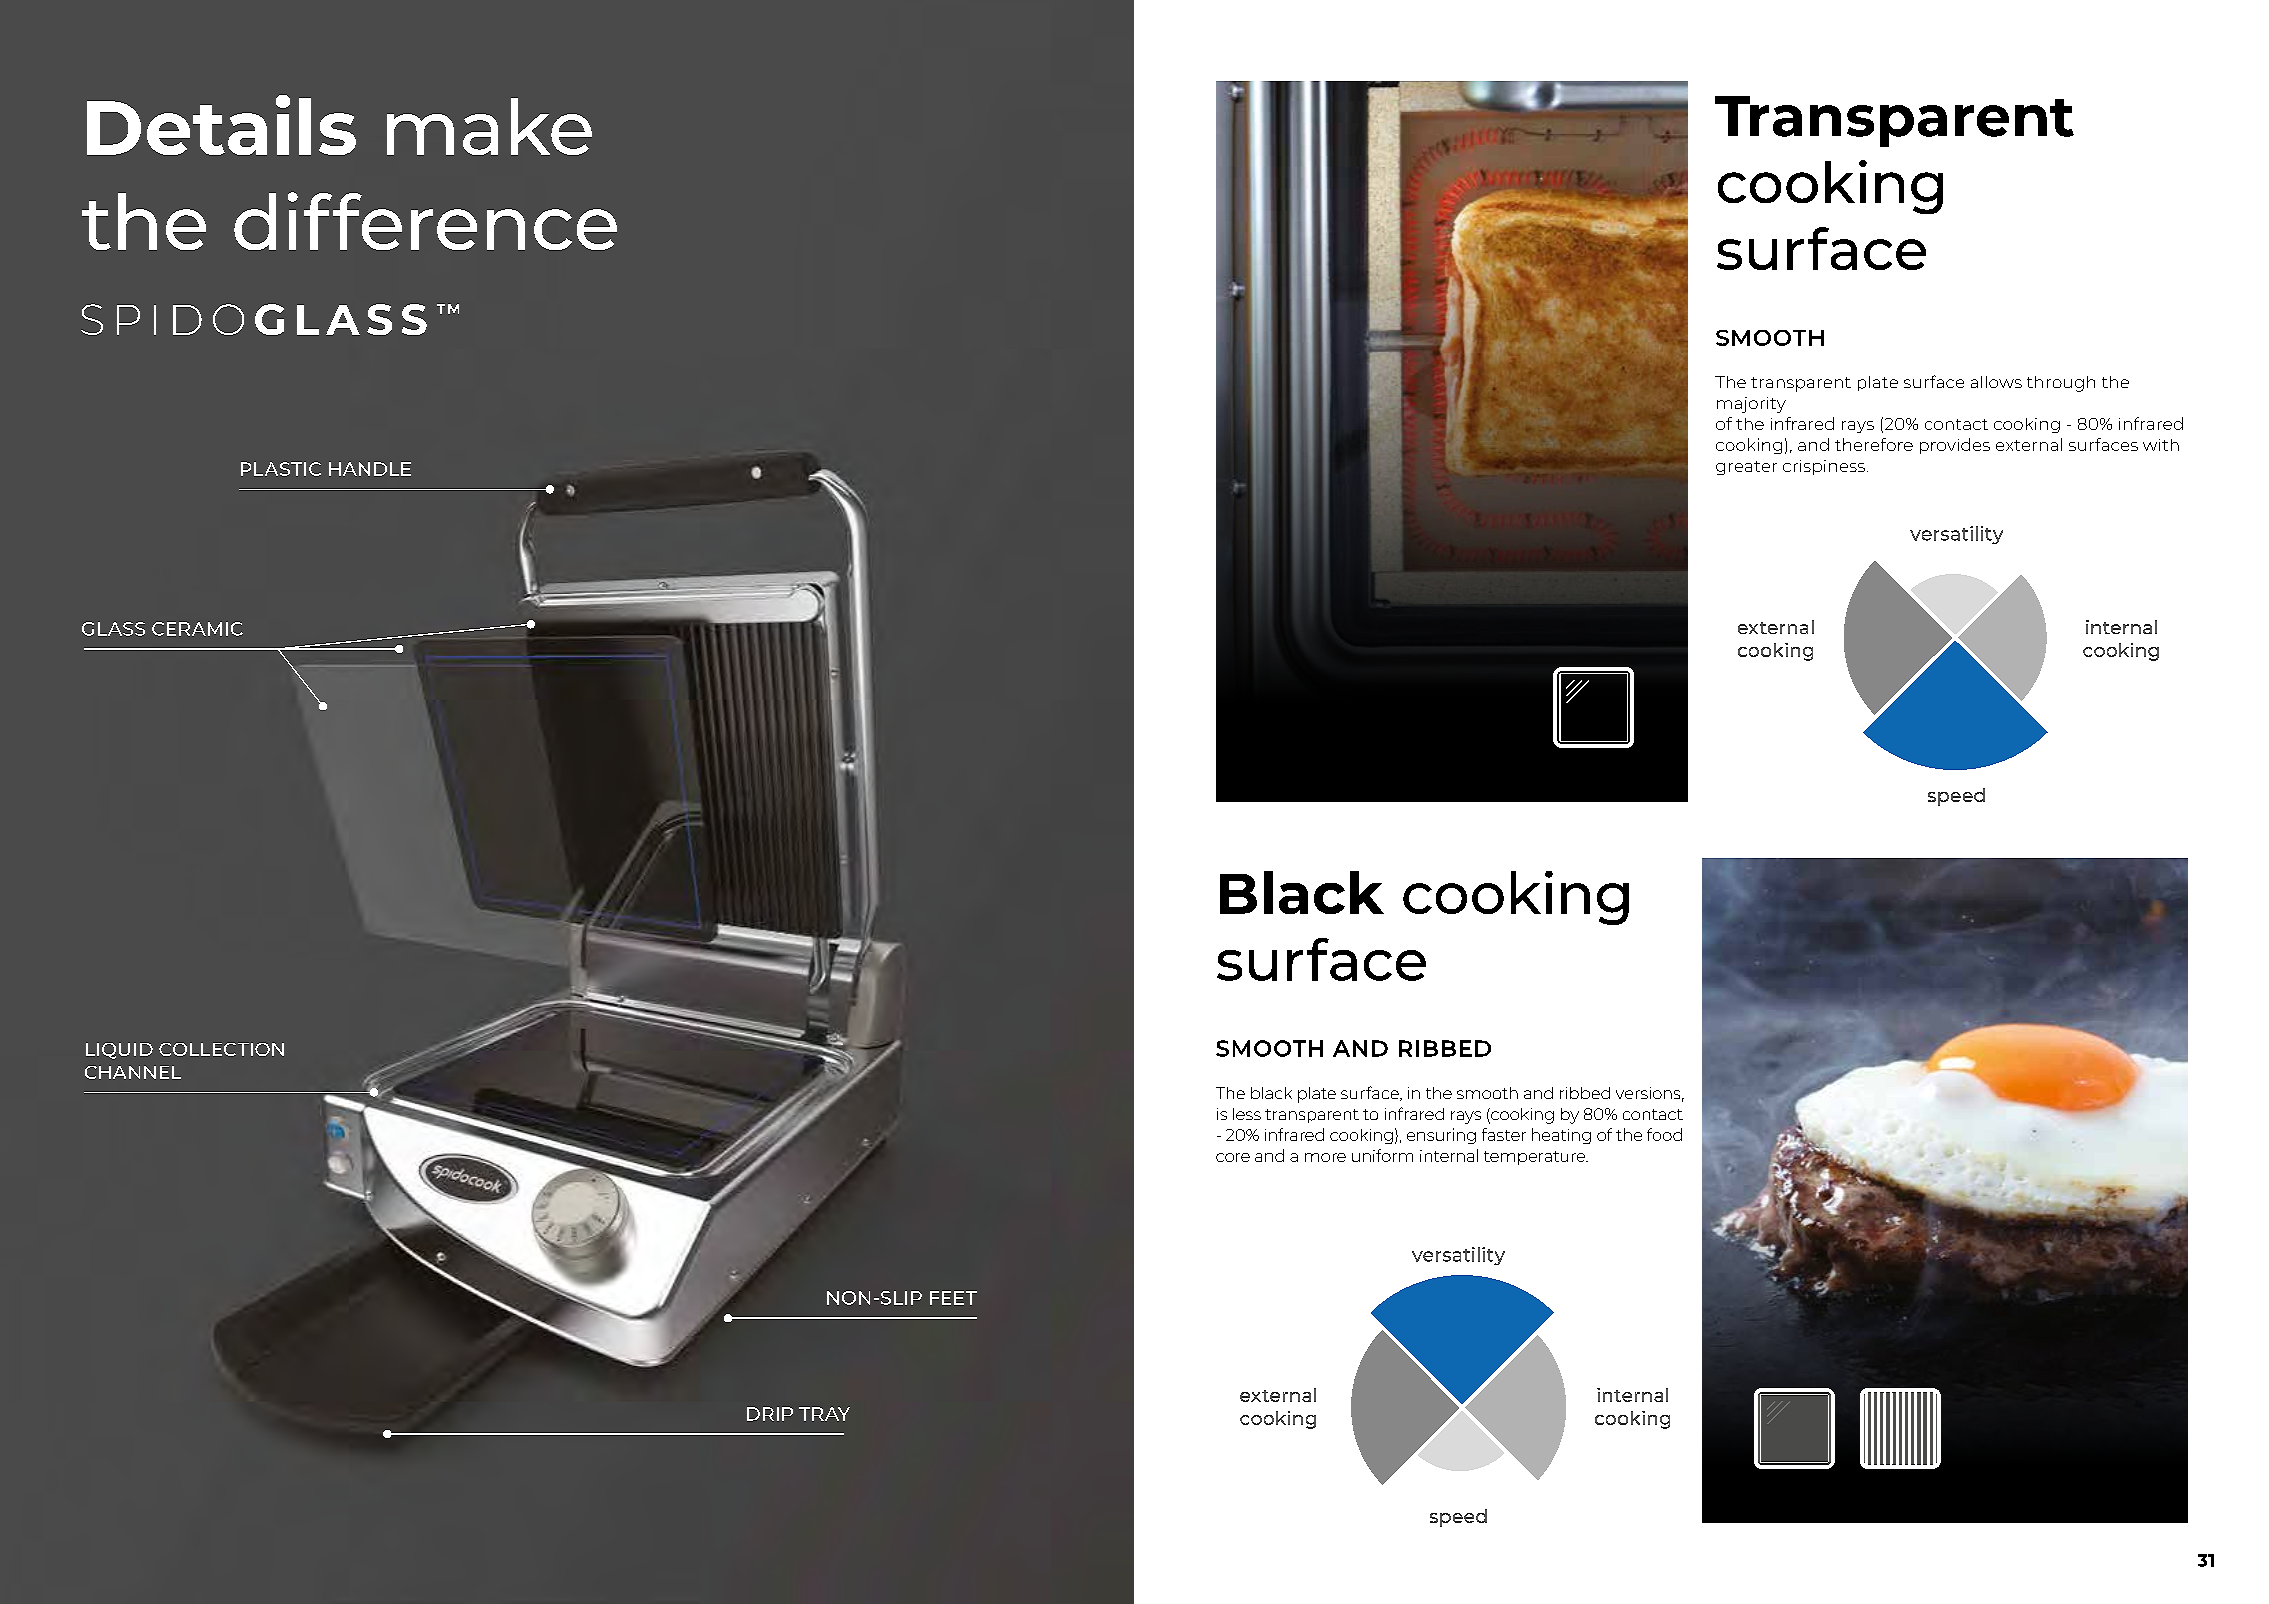 This screenshot has height=1604, width=2269. Describe the element at coordinates (1996, 382) in the screenshot. I see `allows` at that location.
